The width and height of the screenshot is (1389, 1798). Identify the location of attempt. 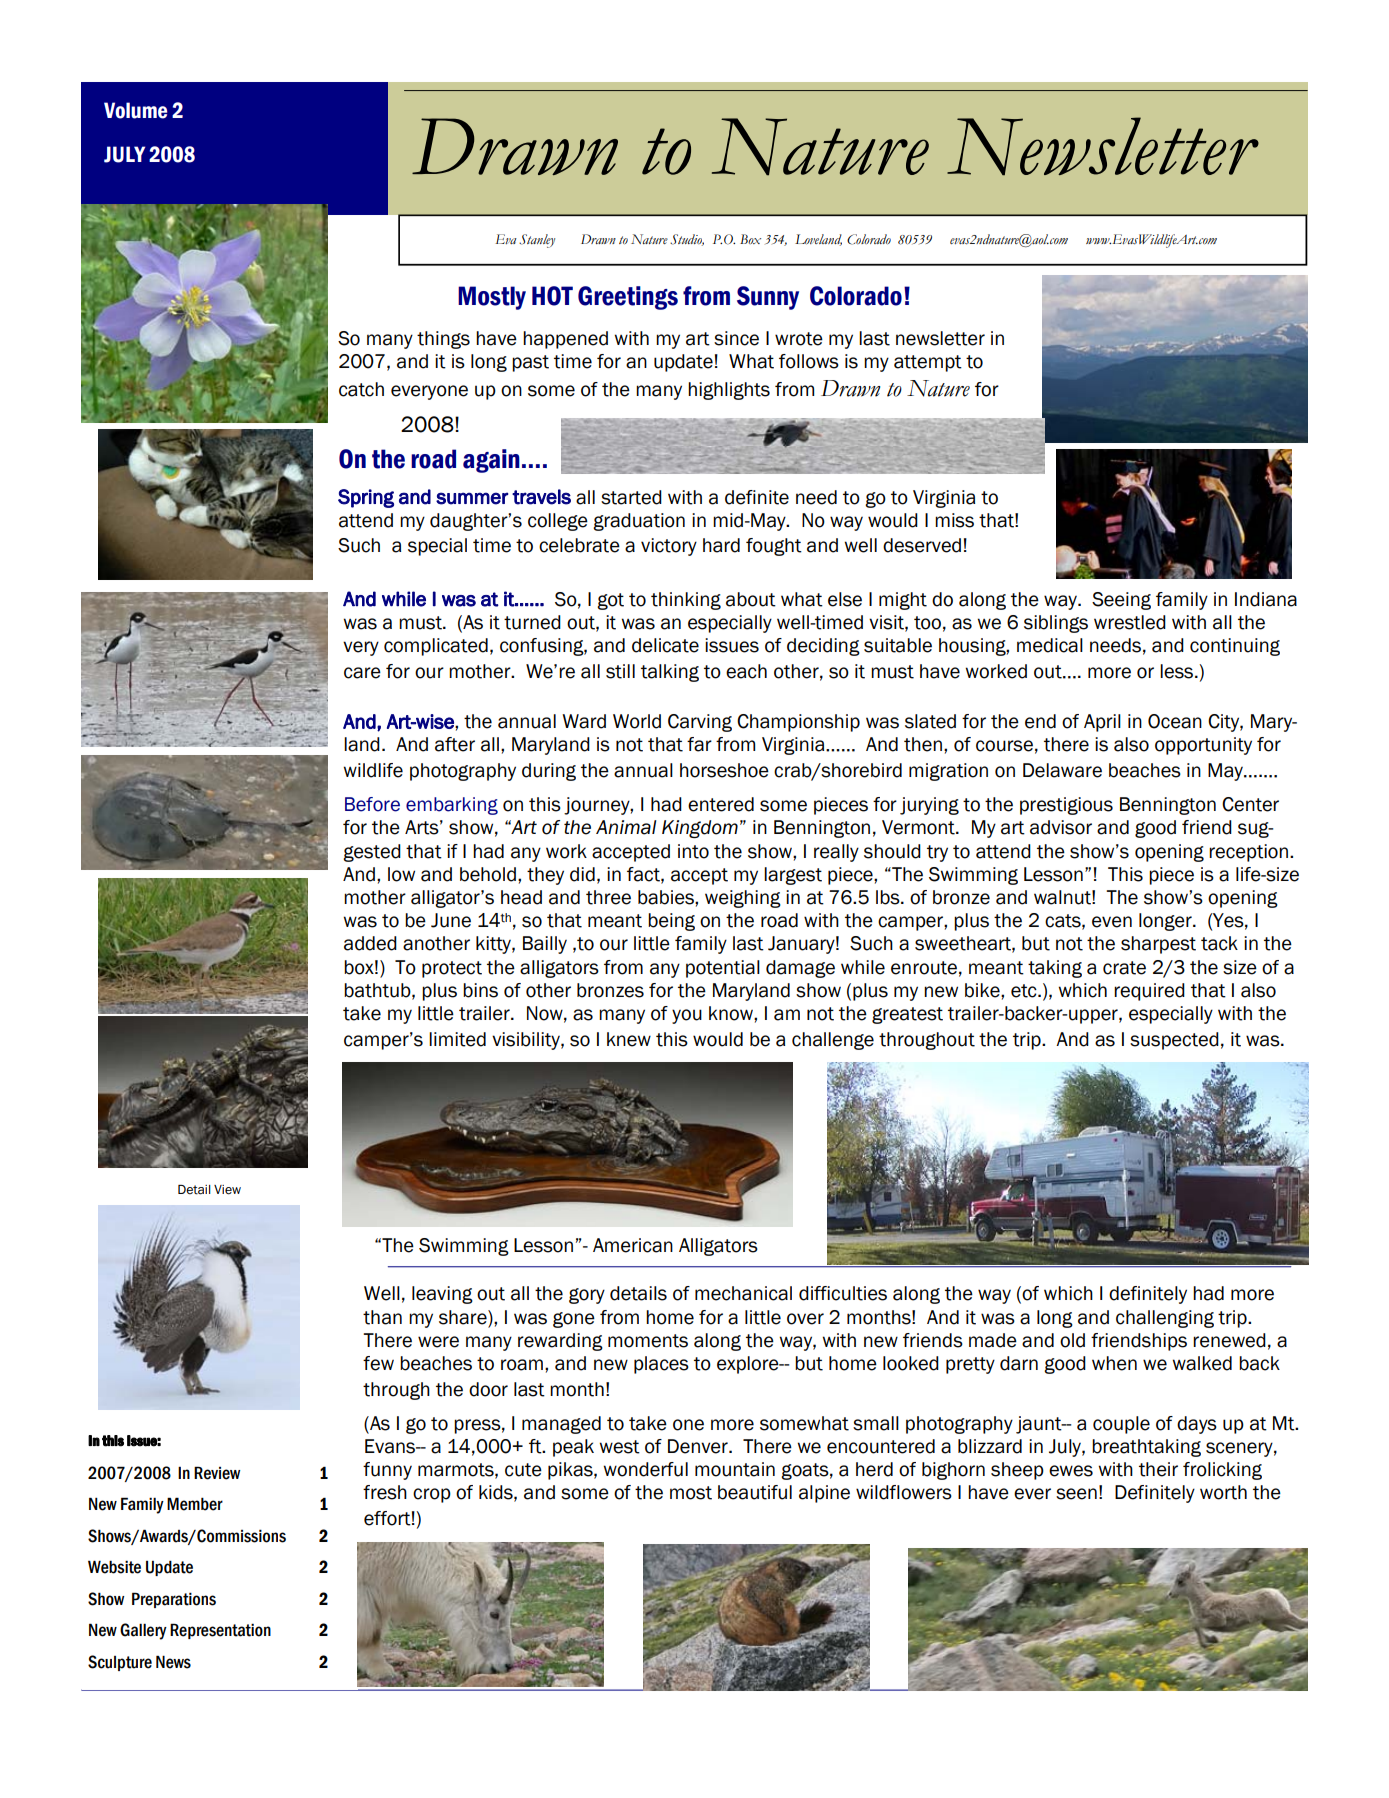
(928, 363).
